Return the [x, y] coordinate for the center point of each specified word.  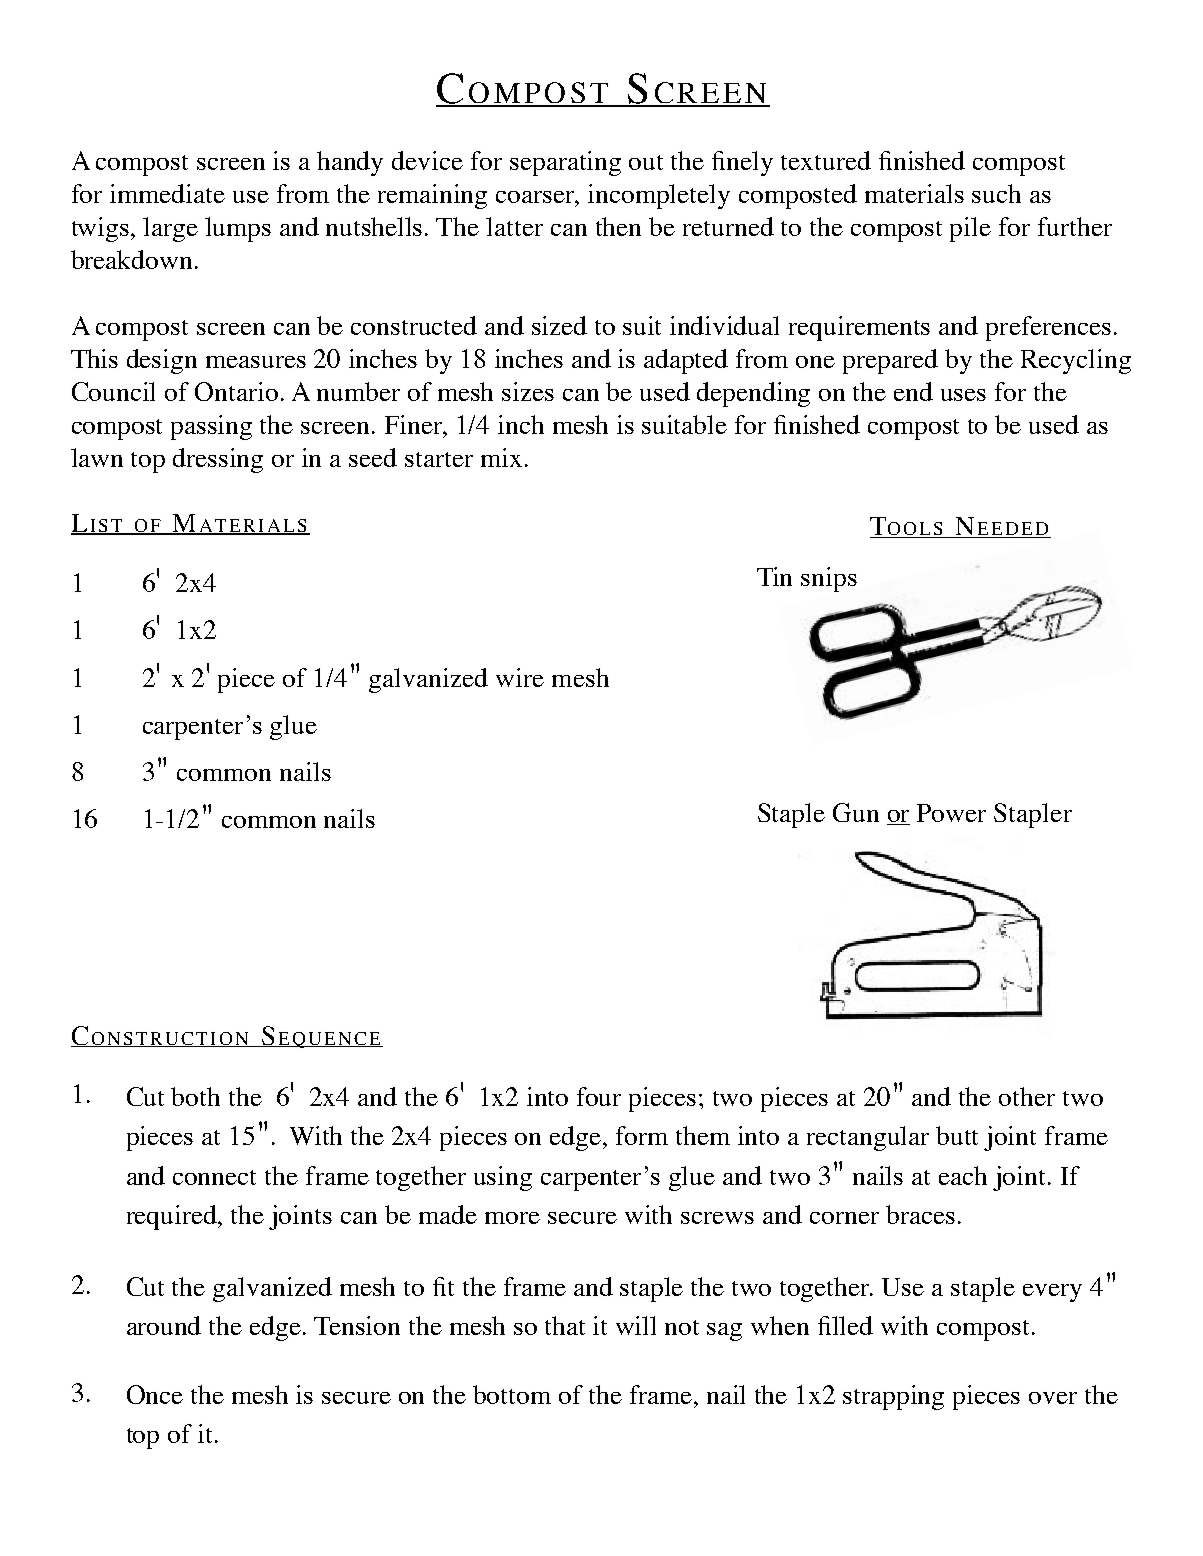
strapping [893, 1397]
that [565, 1325]
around [164, 1325]
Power [951, 813]
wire [520, 677]
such [996, 193]
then [618, 226]
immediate [167, 193]
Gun [856, 812]
